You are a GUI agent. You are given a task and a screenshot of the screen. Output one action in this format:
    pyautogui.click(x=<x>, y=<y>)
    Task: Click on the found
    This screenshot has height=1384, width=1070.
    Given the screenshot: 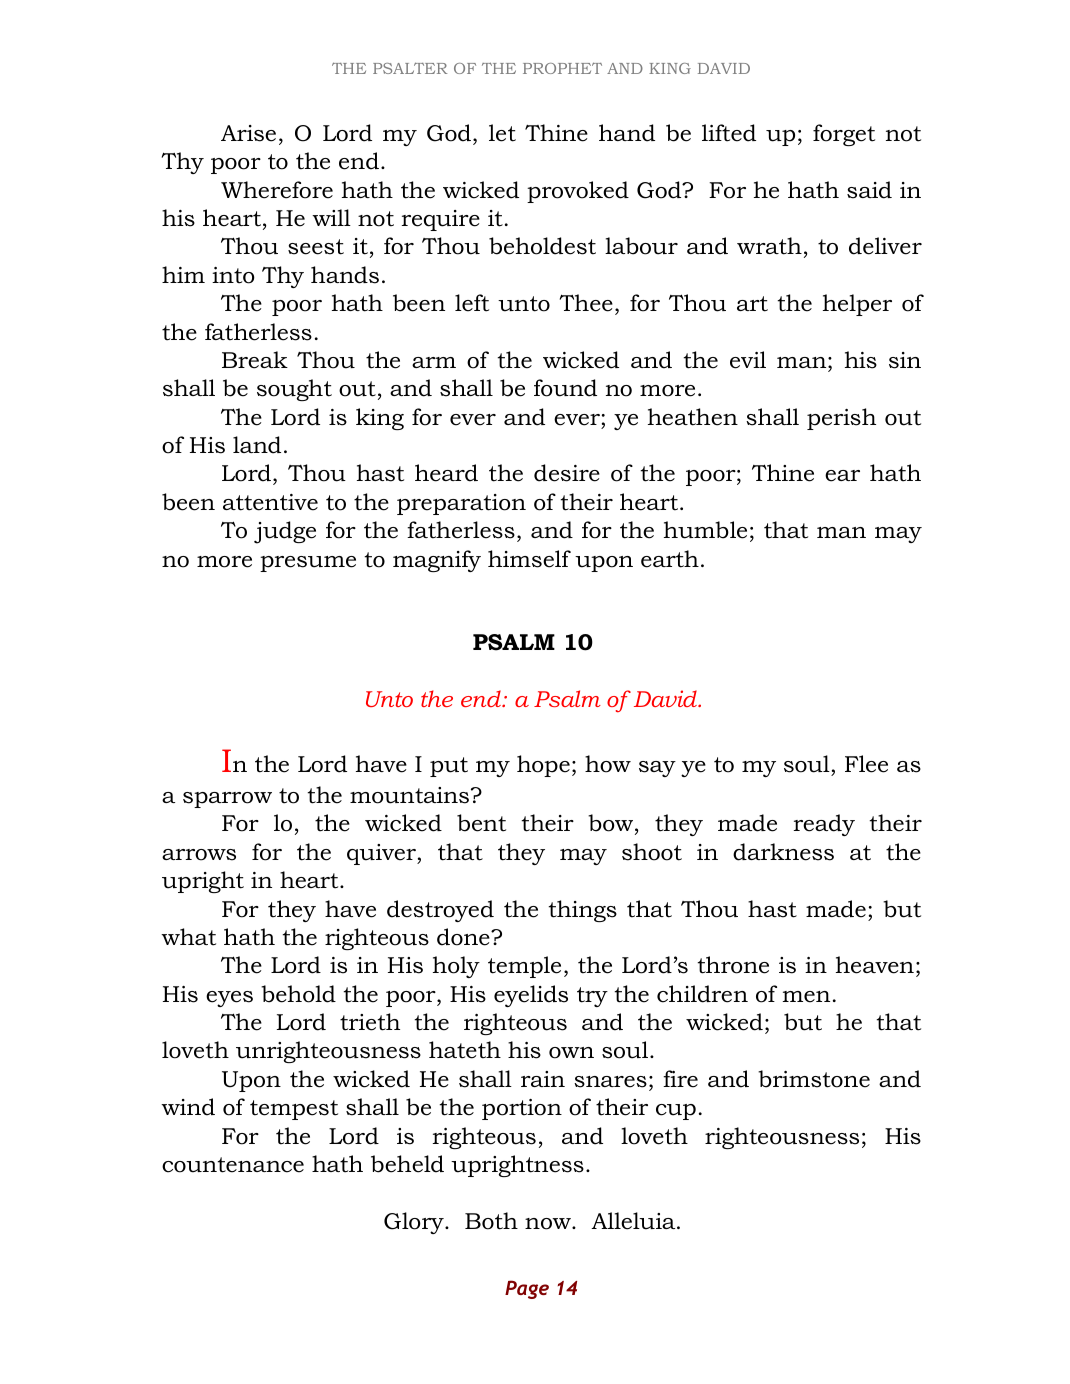 What is the action you would take?
    pyautogui.click(x=565, y=388)
